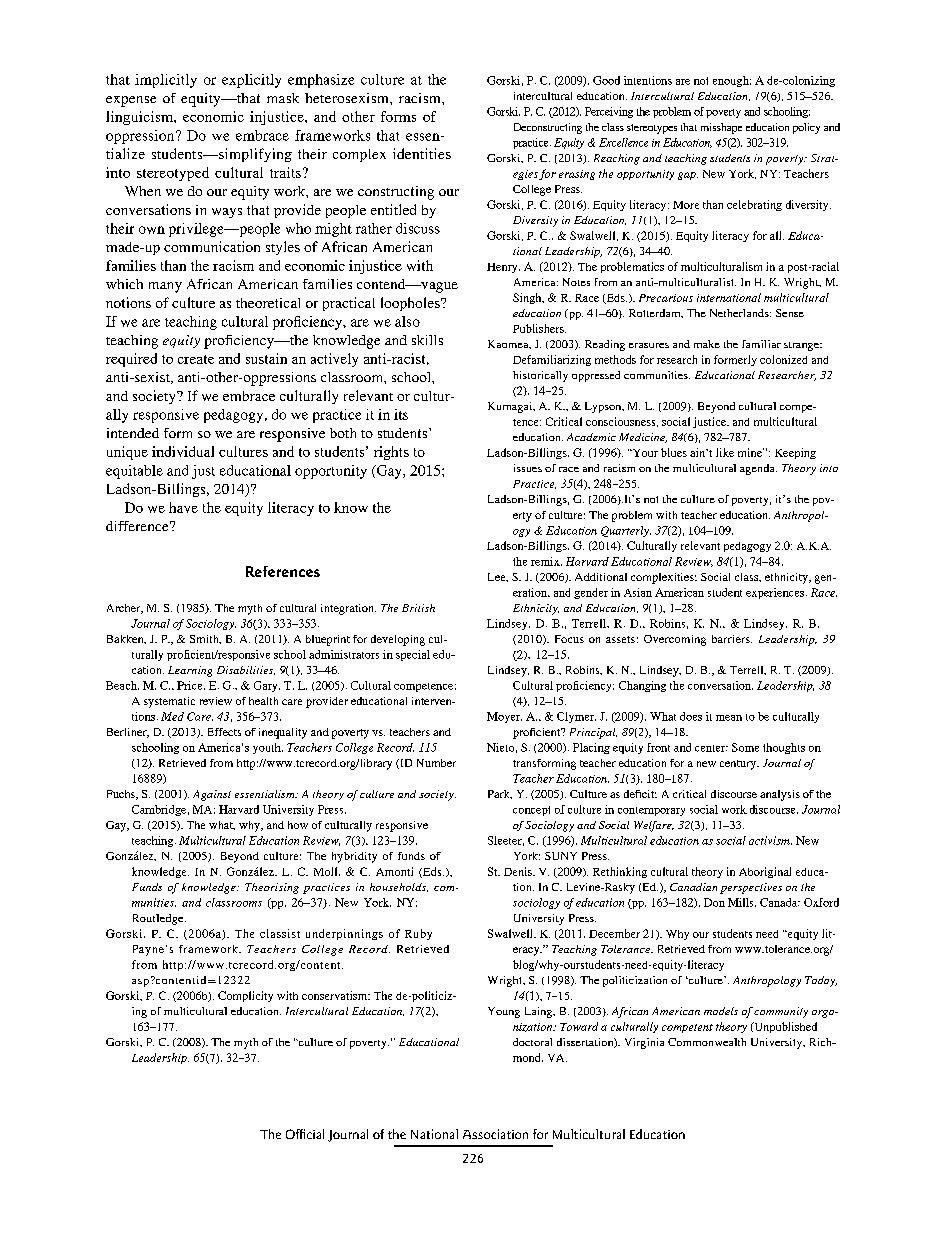 This screenshot has width=952, height=1233. What do you see at coordinates (166, 81) in the screenshot?
I see `implicitly` at bounding box center [166, 81].
